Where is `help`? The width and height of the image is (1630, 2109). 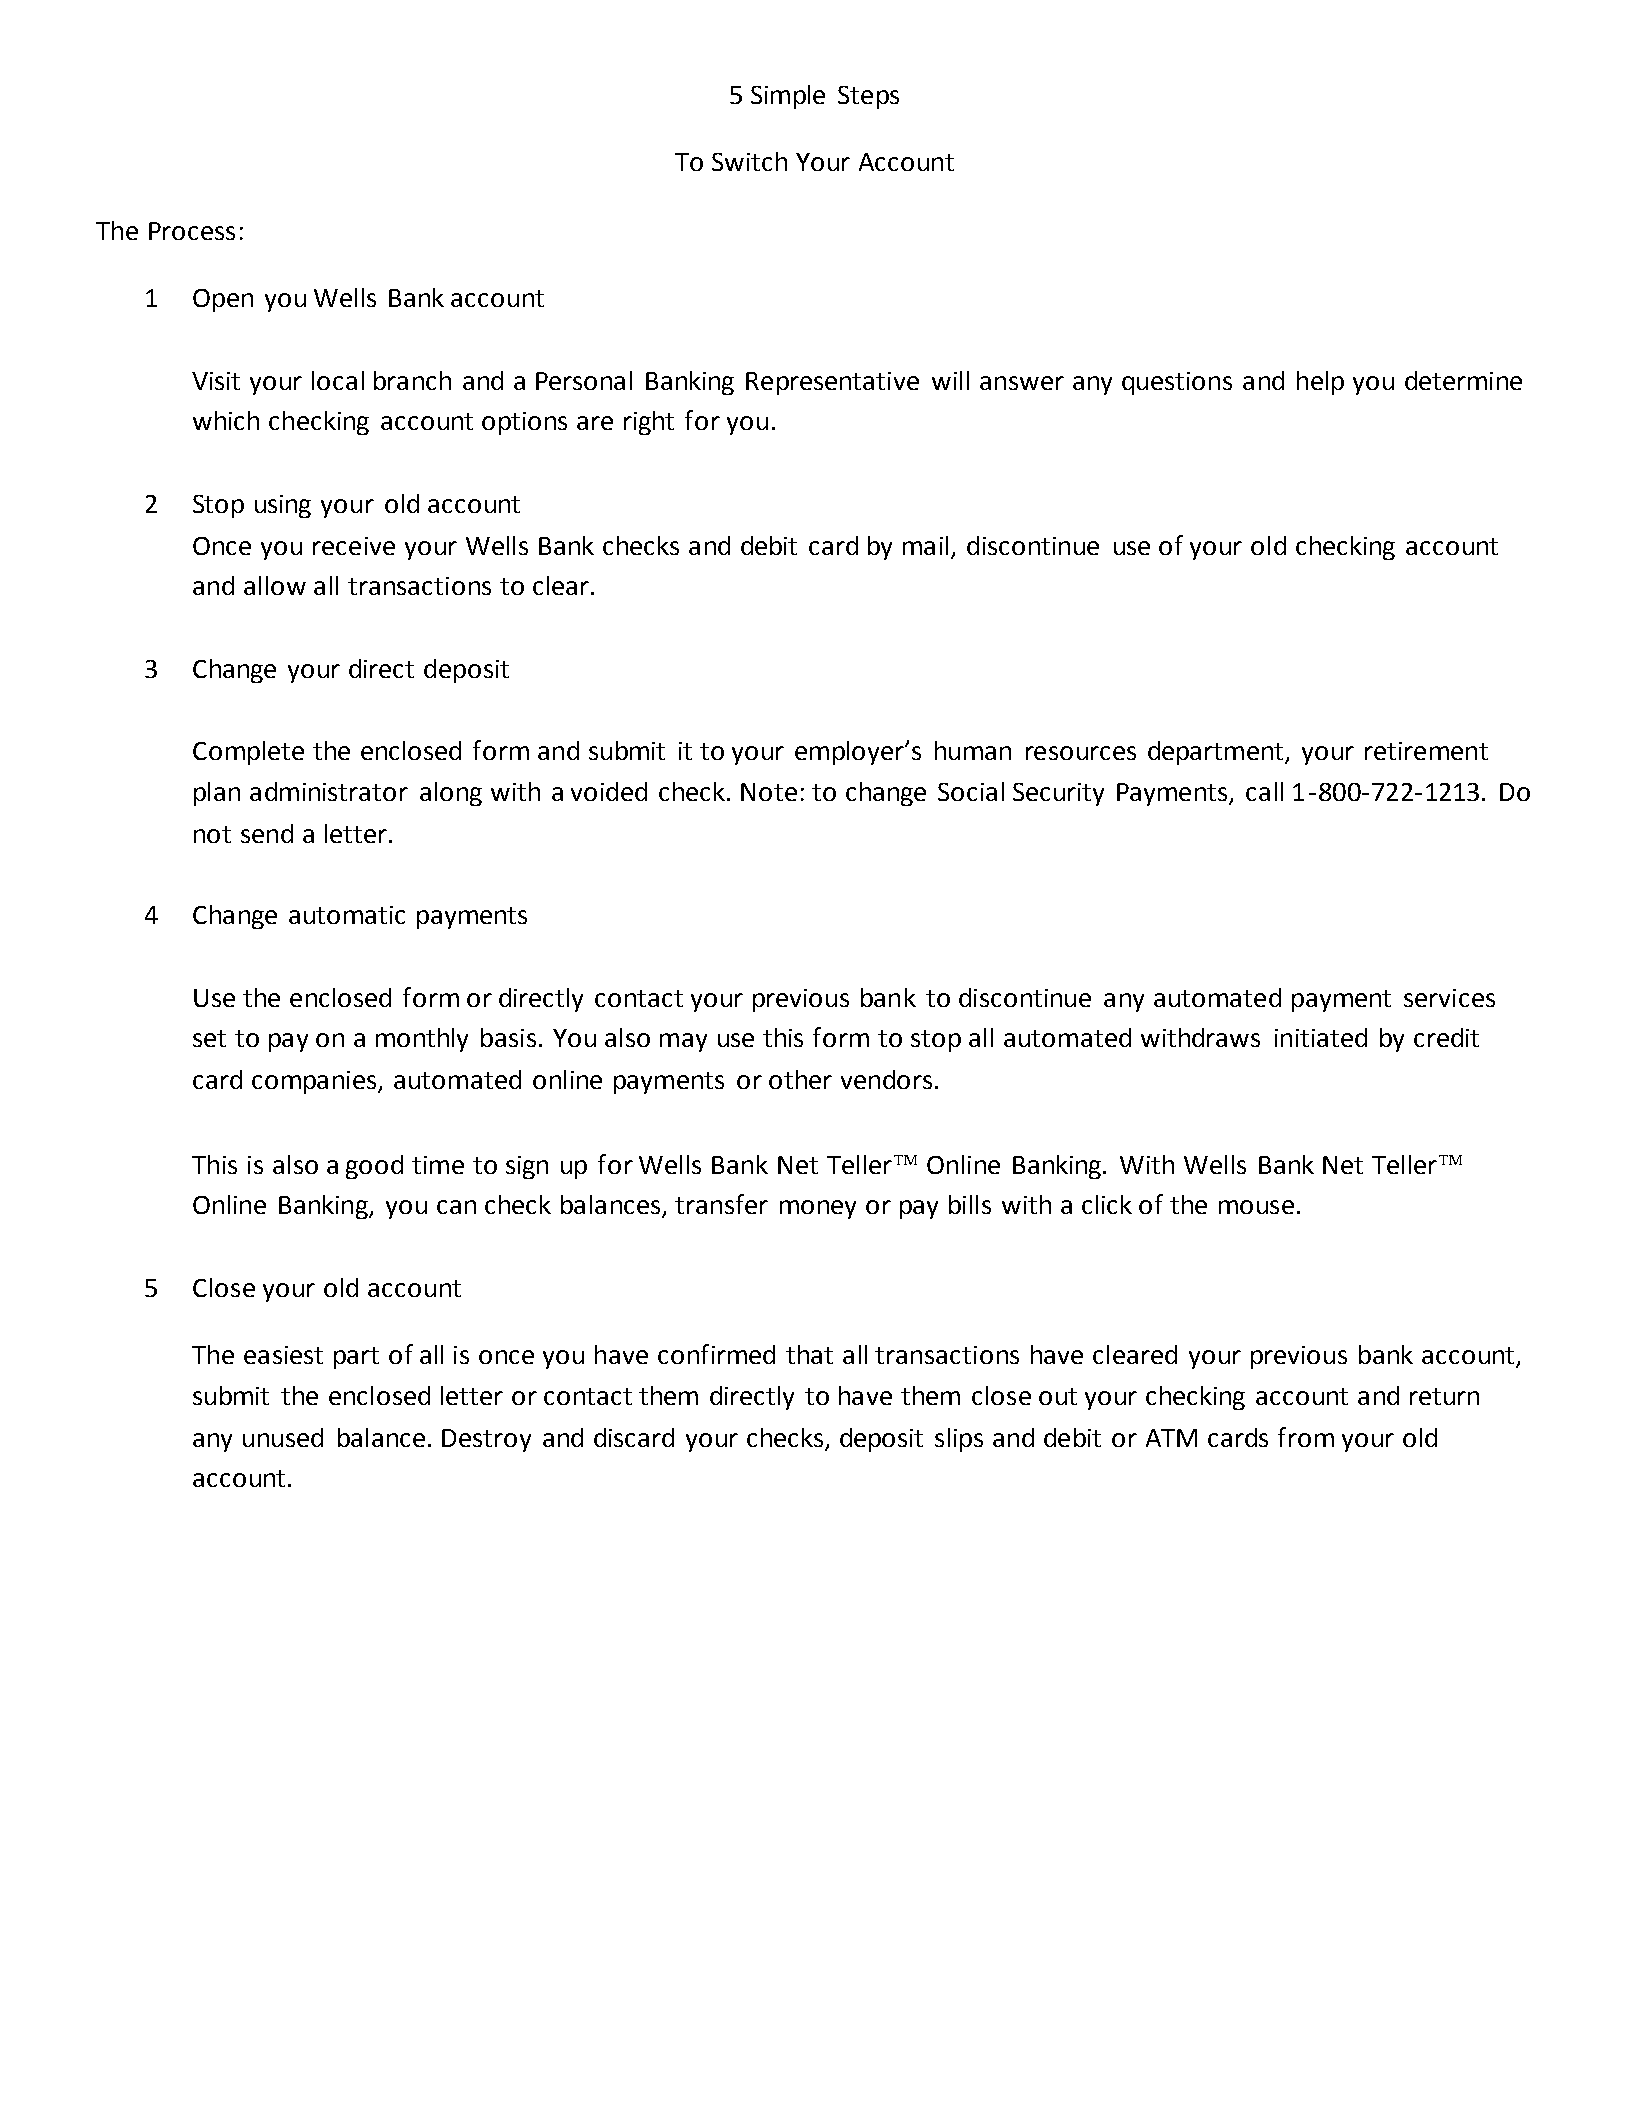 help is located at coordinates (1320, 383).
